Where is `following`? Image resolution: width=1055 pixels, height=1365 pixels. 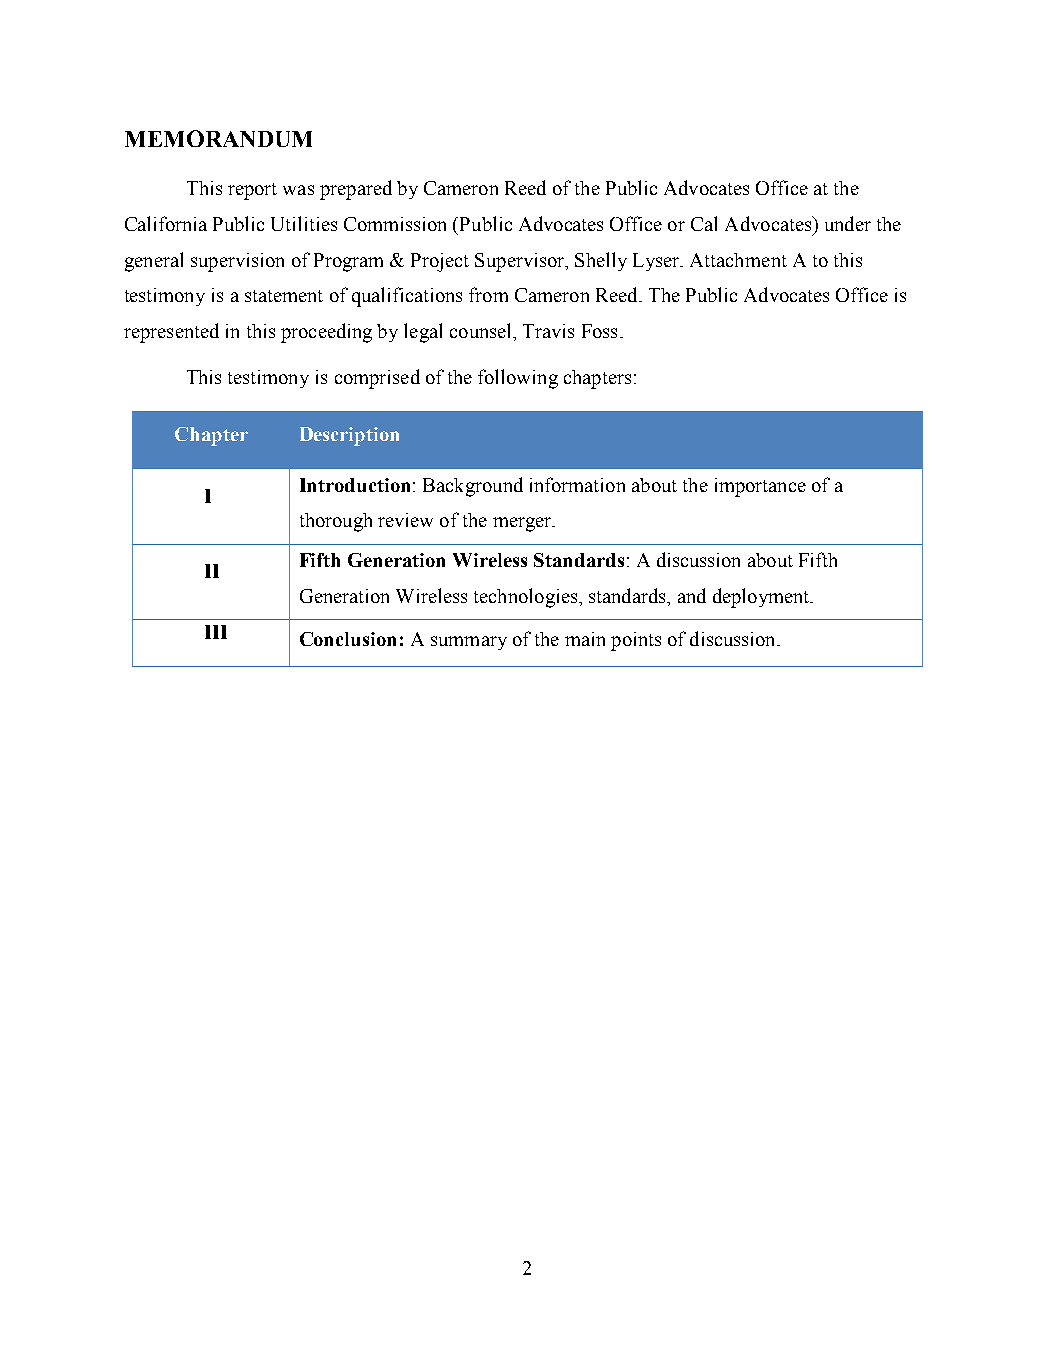 following is located at coordinates (518, 379).
